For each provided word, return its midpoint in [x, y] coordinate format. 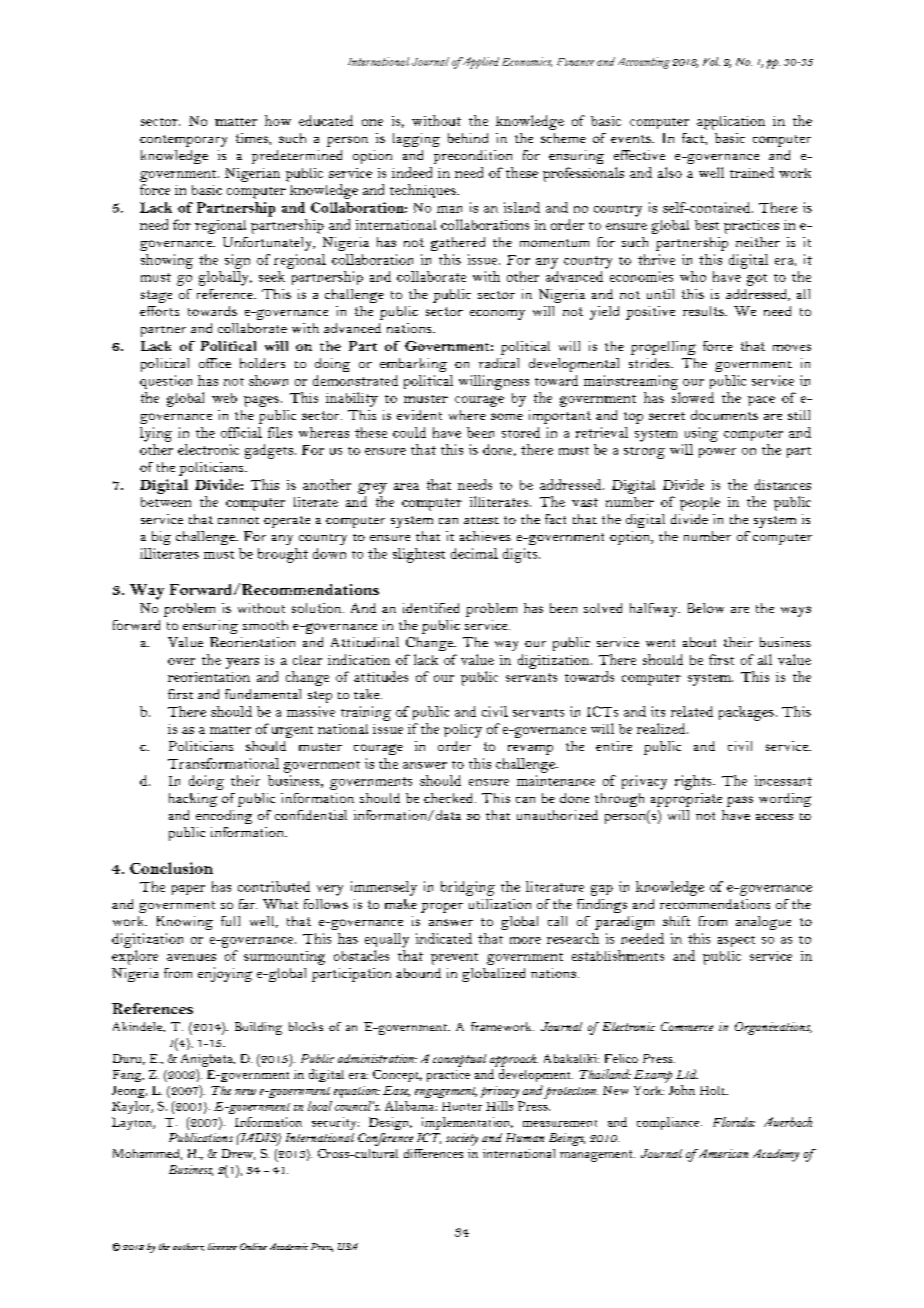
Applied [479, 63]
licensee [222, 1246]
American [722, 1153]
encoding [224, 817]
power [717, 453]
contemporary [183, 141]
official [241, 432]
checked [450, 798]
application [731, 123]
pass [740, 801]
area [406, 486]
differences [433, 1153]
